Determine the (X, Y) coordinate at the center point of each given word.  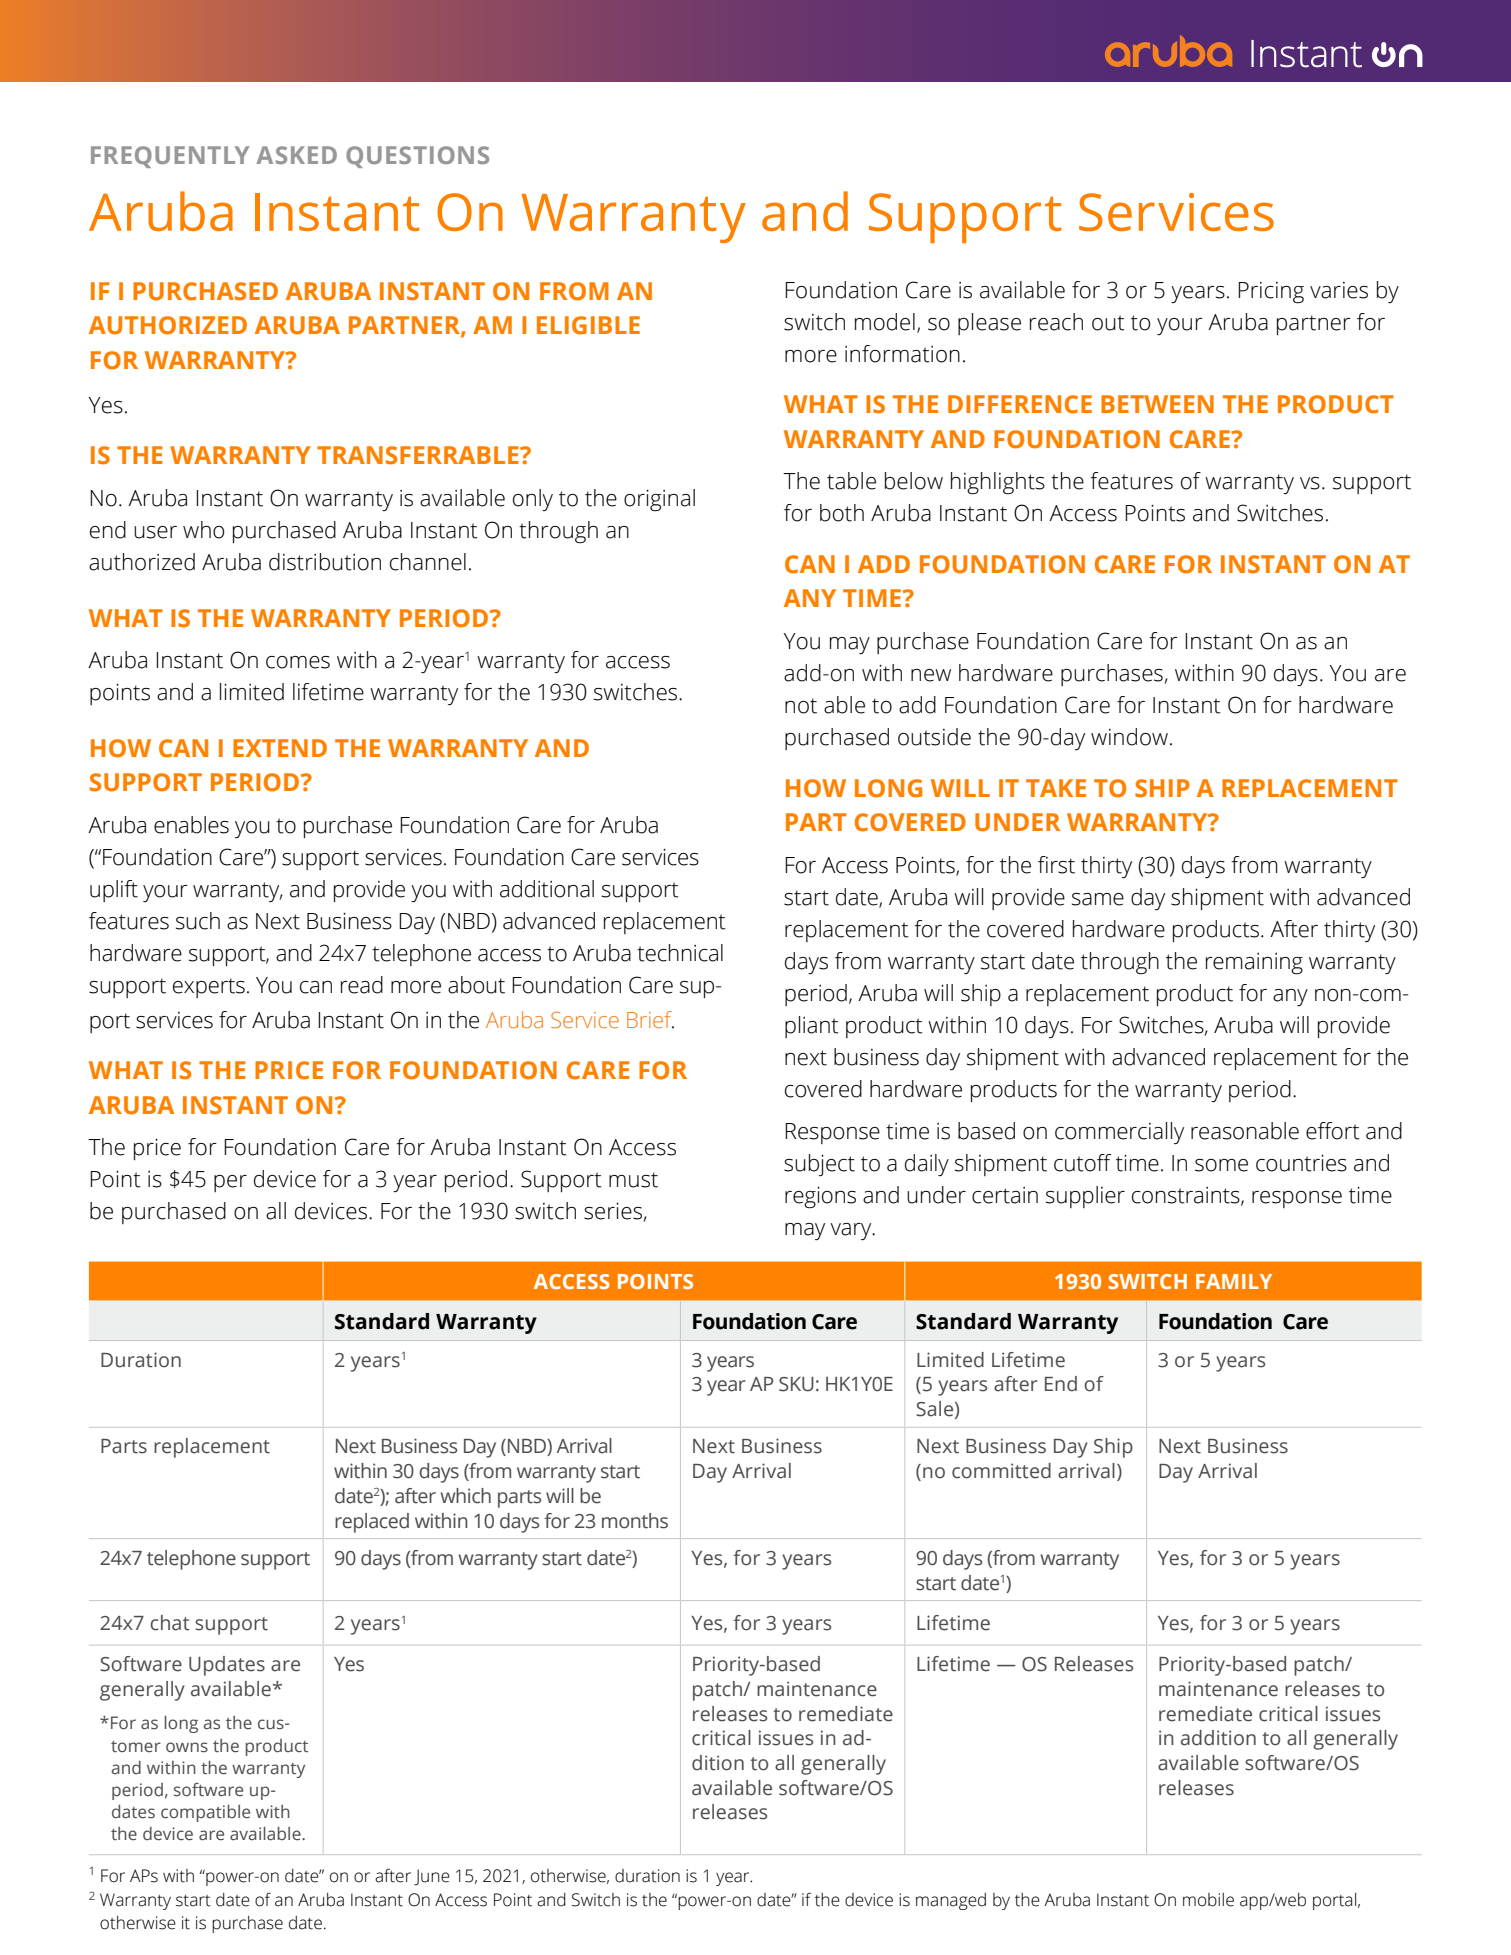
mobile (1208, 1900)
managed (951, 1901)
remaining (1254, 964)
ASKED (296, 155)
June (432, 1877)
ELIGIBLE (588, 325)
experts (209, 988)
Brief (650, 1020)
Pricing (1271, 293)
